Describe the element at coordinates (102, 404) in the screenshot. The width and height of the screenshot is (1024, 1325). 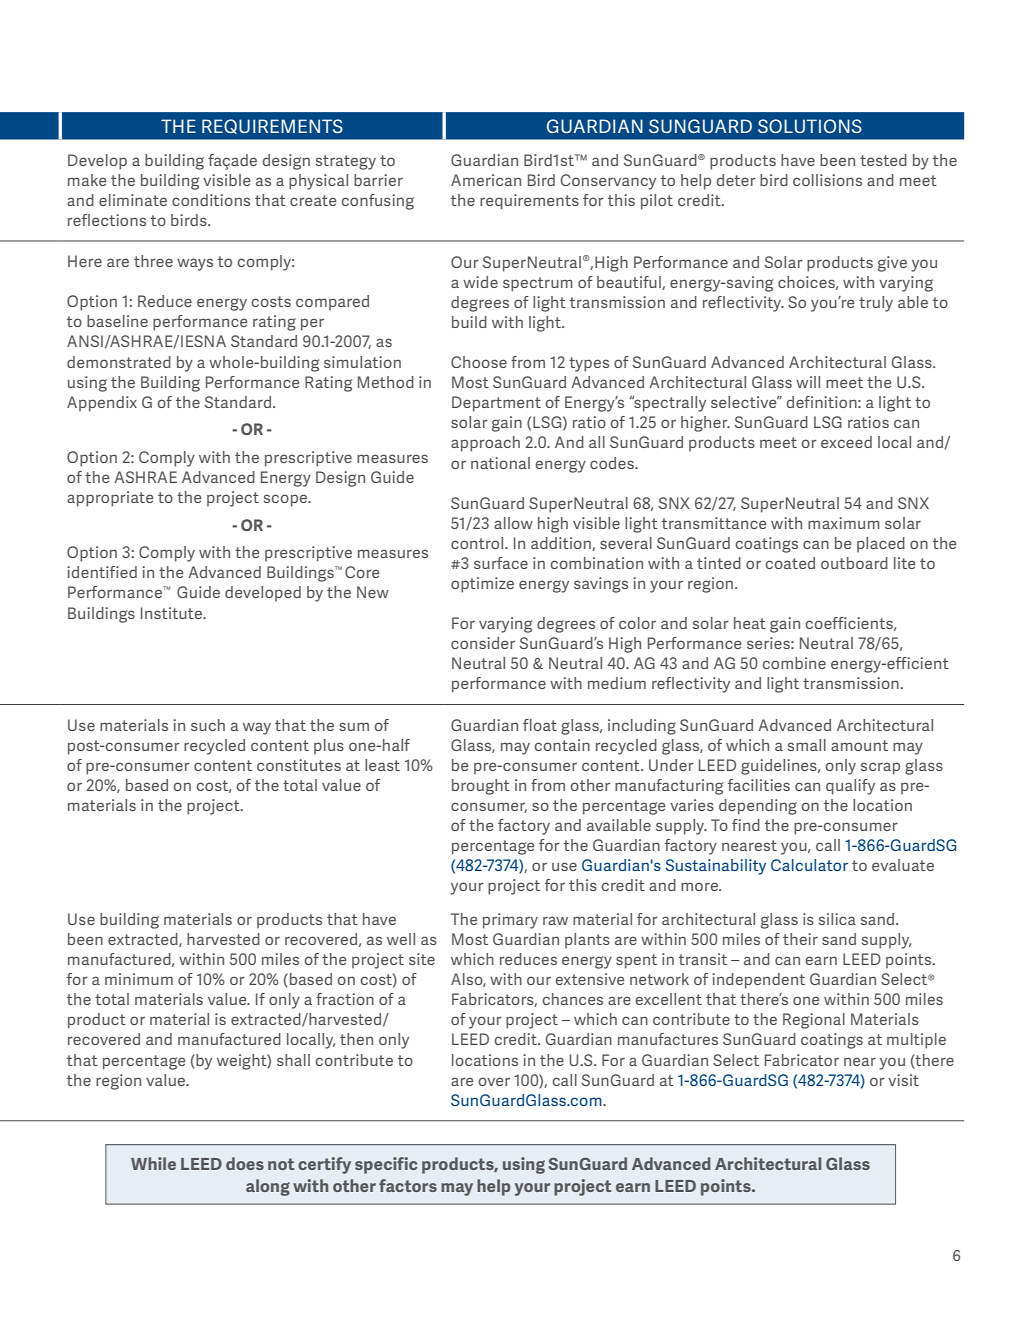
I see `Appendix` at that location.
